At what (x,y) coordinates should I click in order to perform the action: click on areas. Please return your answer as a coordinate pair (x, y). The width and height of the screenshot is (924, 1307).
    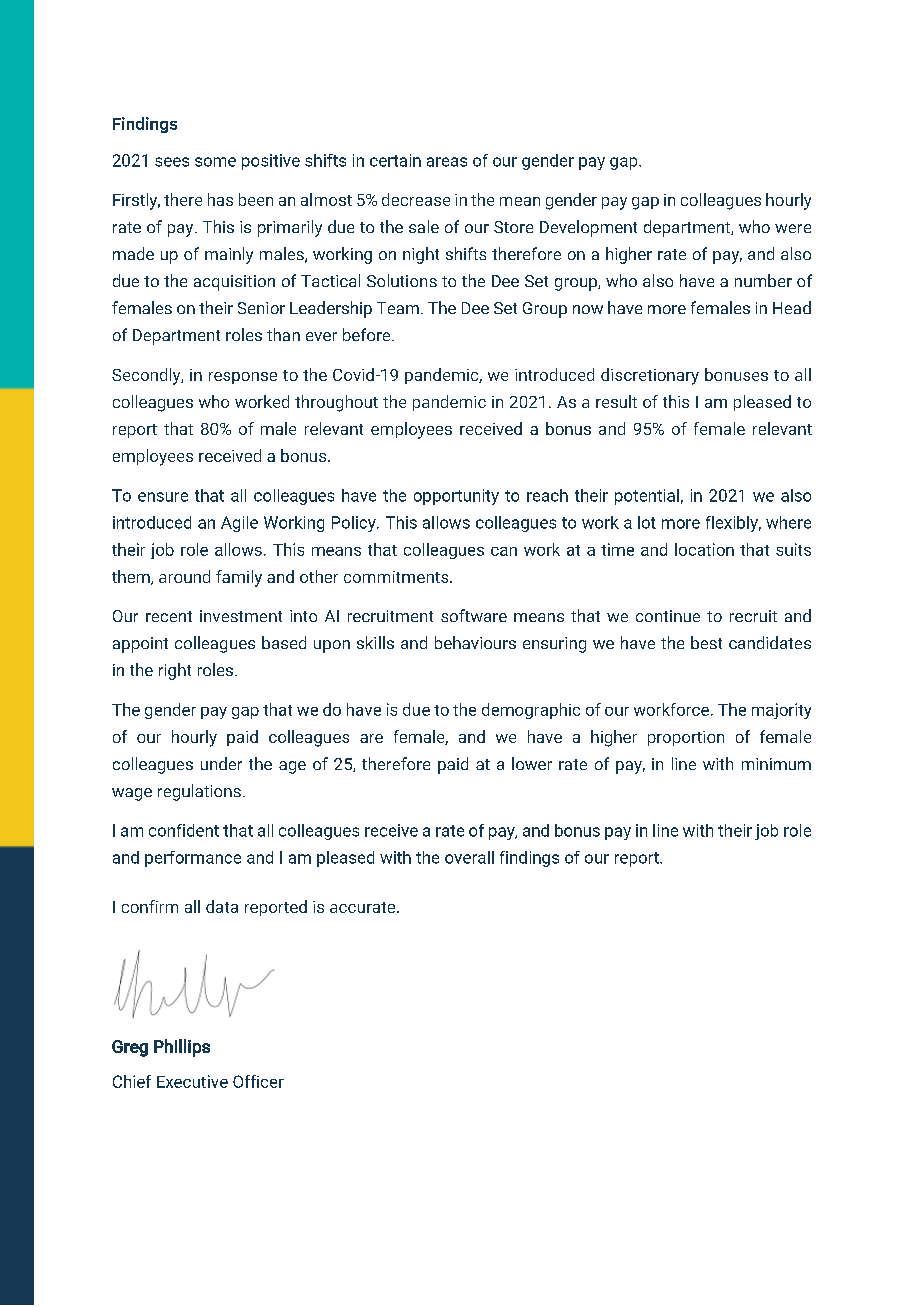
    Looking at the image, I should click on (447, 162).
